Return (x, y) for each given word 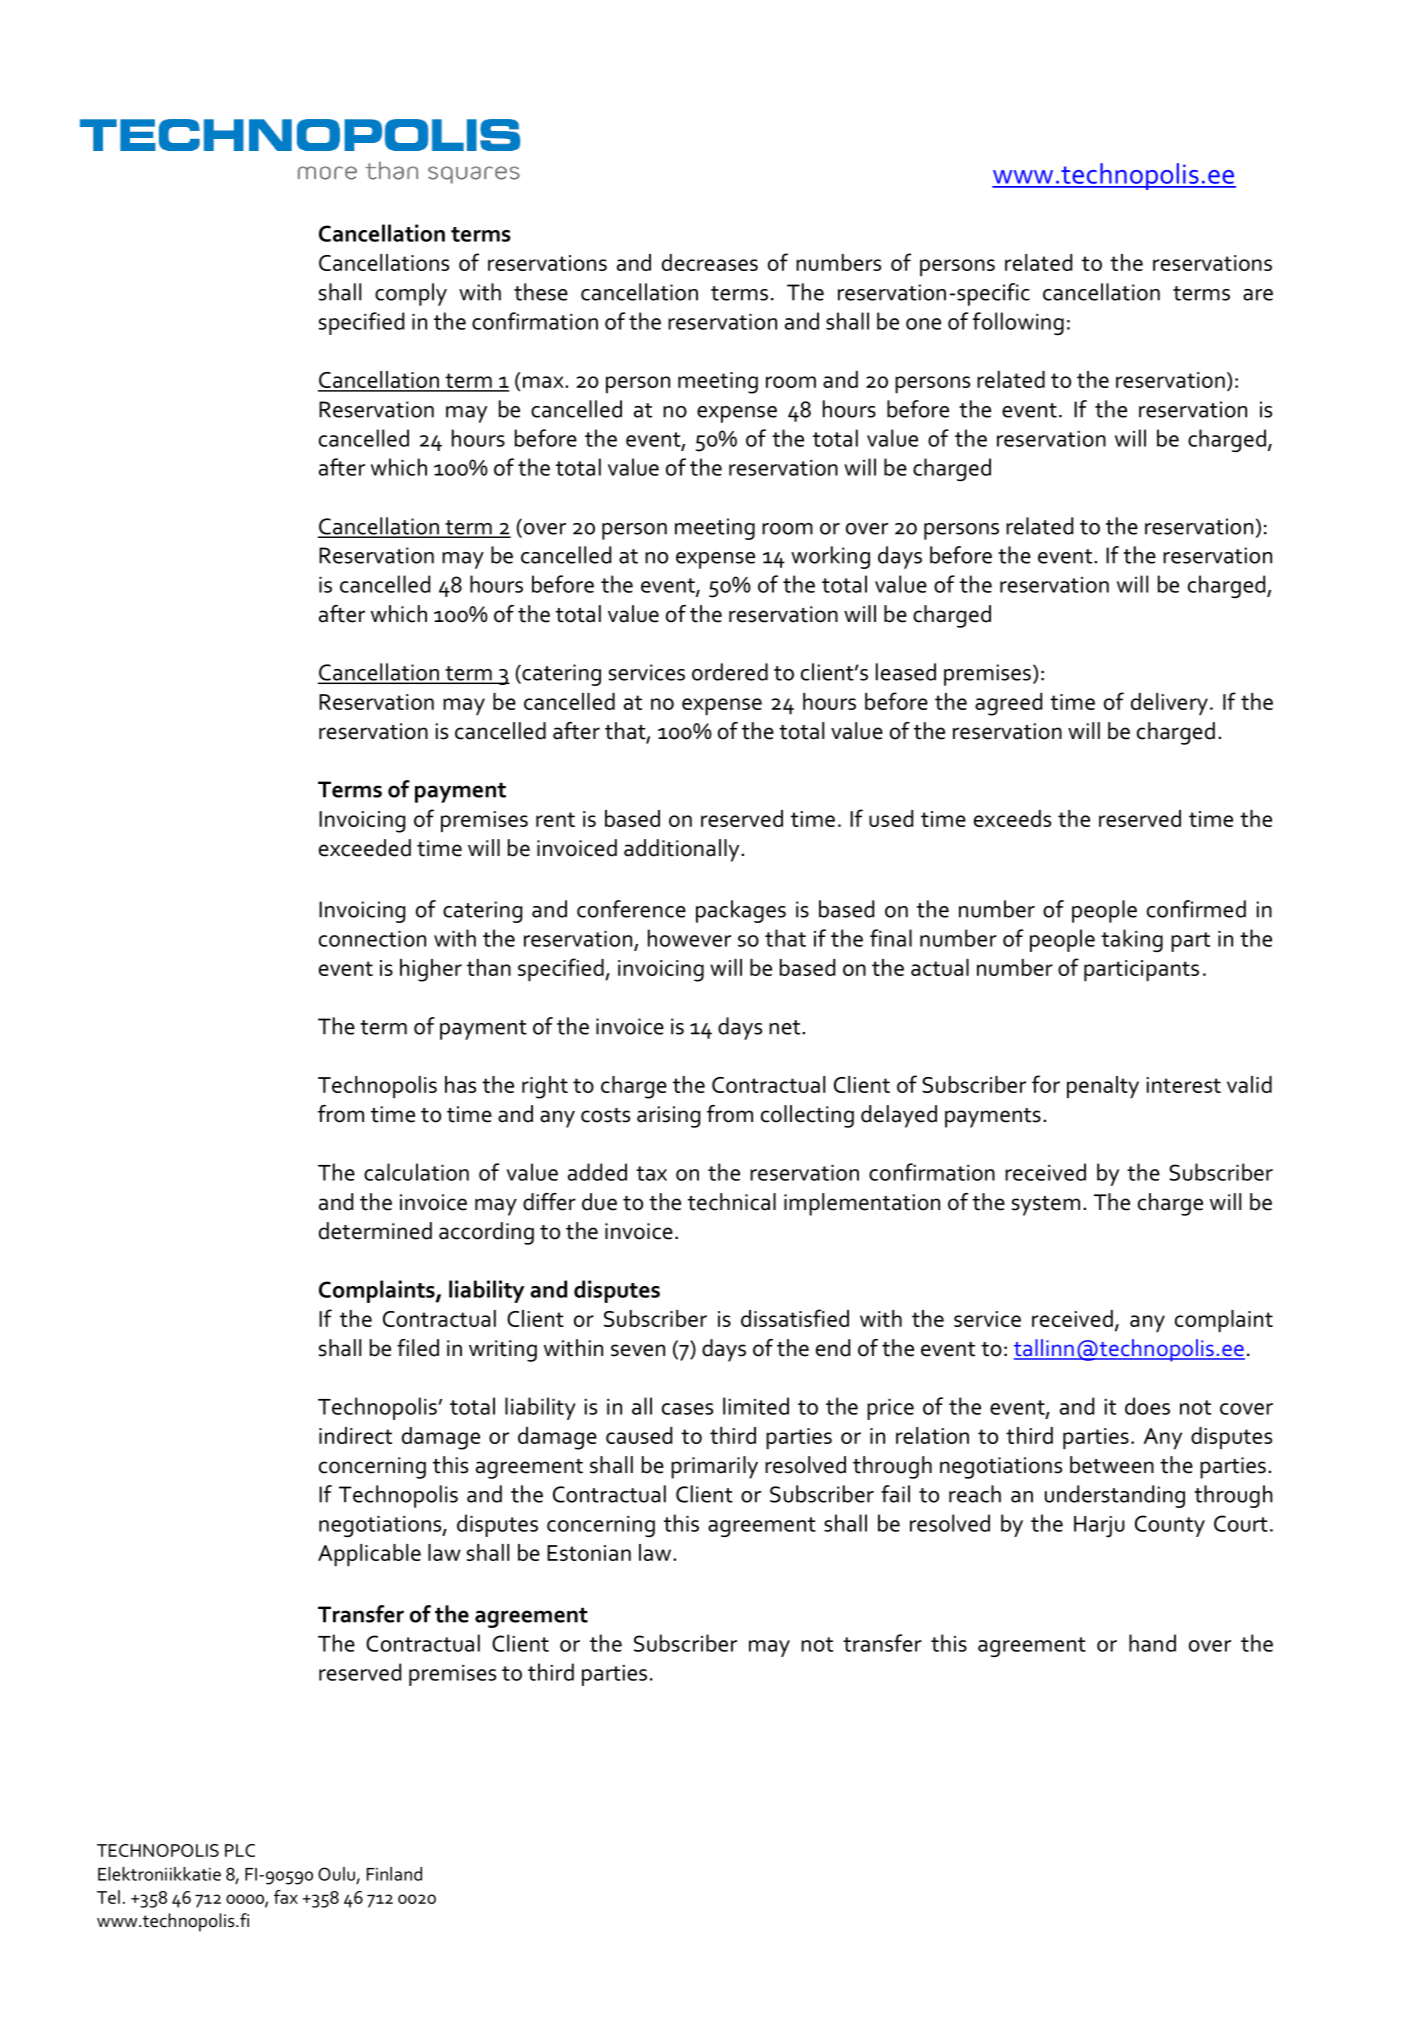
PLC (240, 1850)
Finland (394, 1874)
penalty (1103, 1087)
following (1018, 323)
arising (668, 1117)
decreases (710, 262)
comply (411, 294)
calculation (416, 1172)
